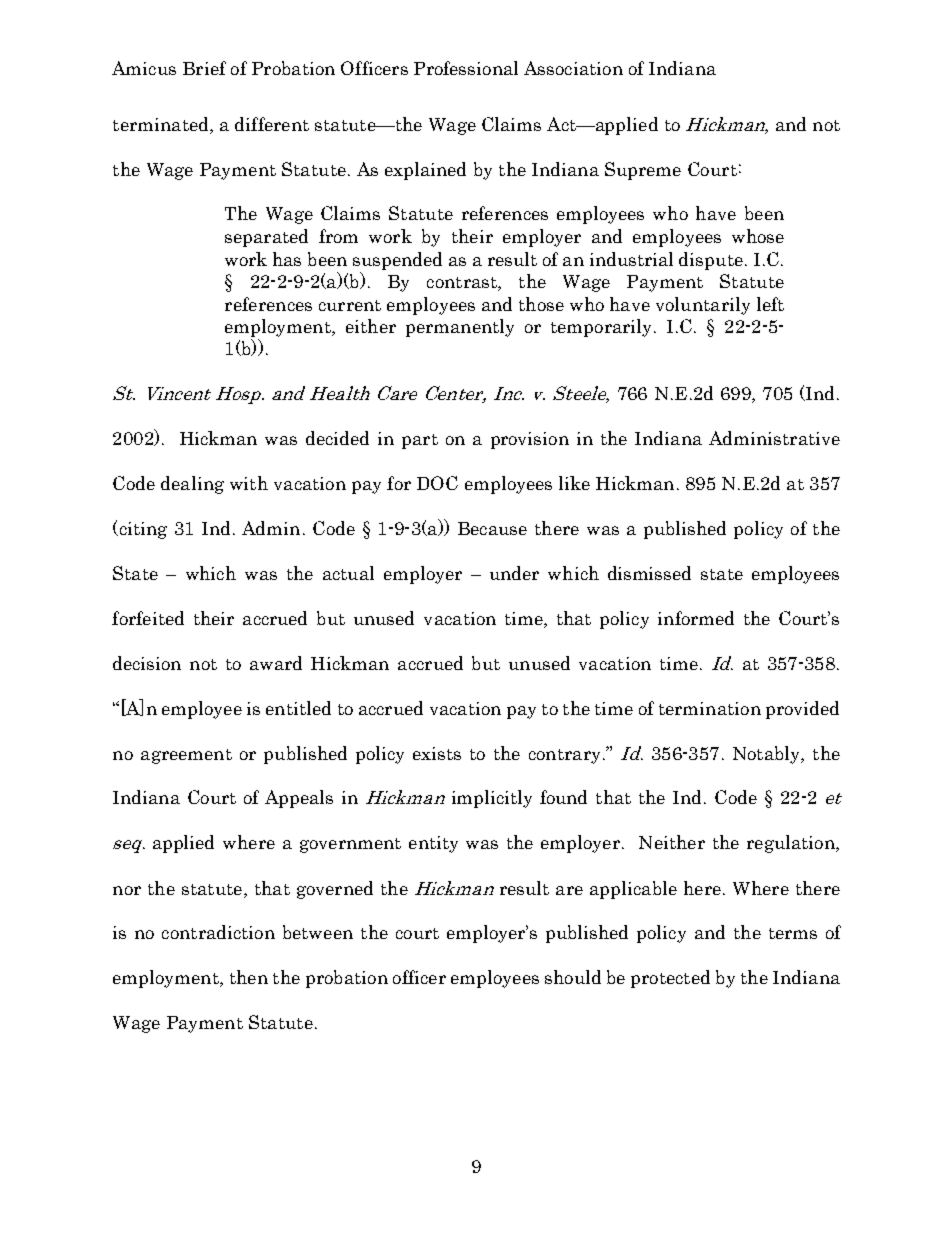 The image size is (952, 1233). Describe the element at coordinates (649, 573) in the screenshot. I see `dismissed` at that location.
